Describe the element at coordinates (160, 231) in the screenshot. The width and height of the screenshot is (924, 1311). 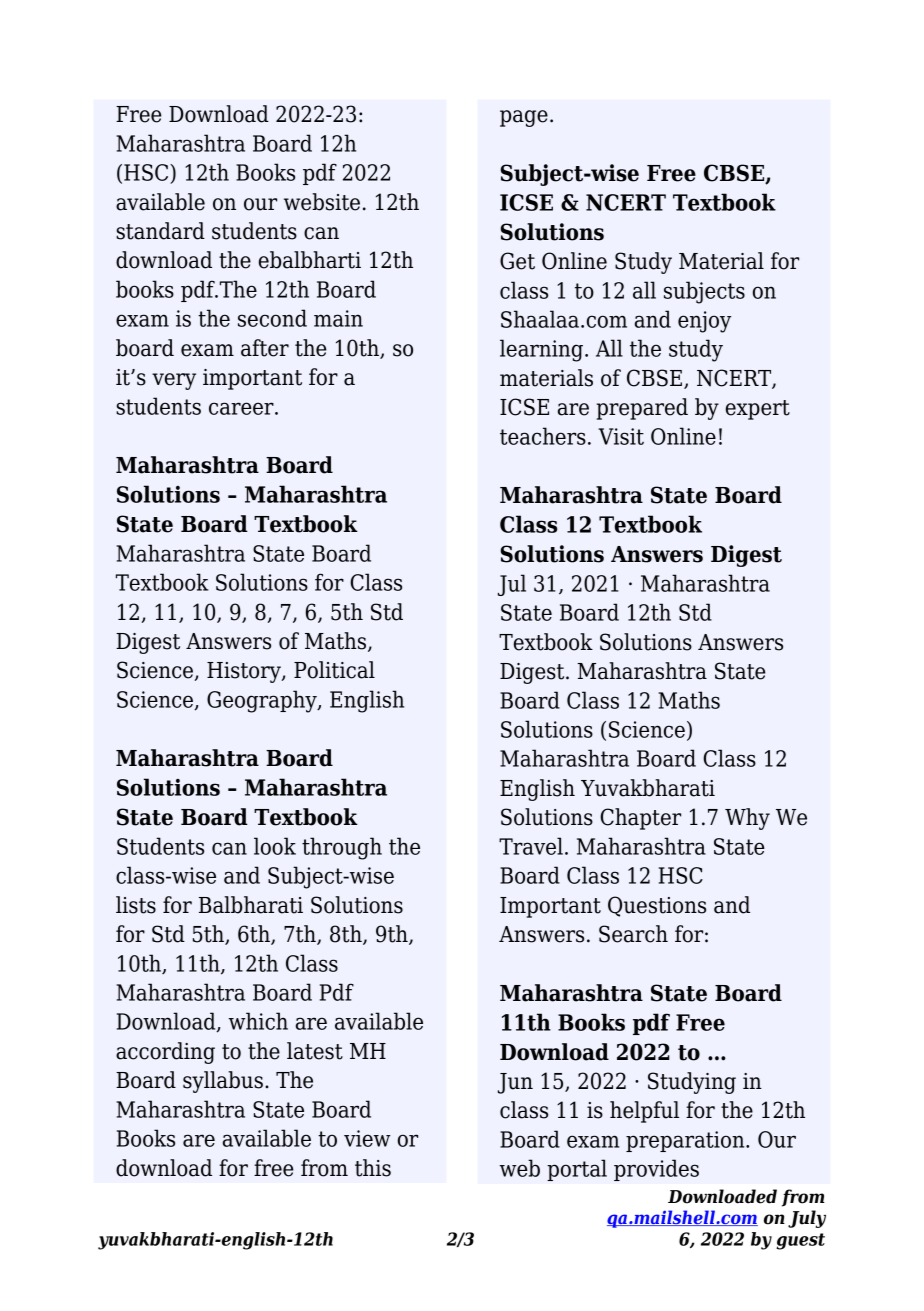
I see `standard` at that location.
